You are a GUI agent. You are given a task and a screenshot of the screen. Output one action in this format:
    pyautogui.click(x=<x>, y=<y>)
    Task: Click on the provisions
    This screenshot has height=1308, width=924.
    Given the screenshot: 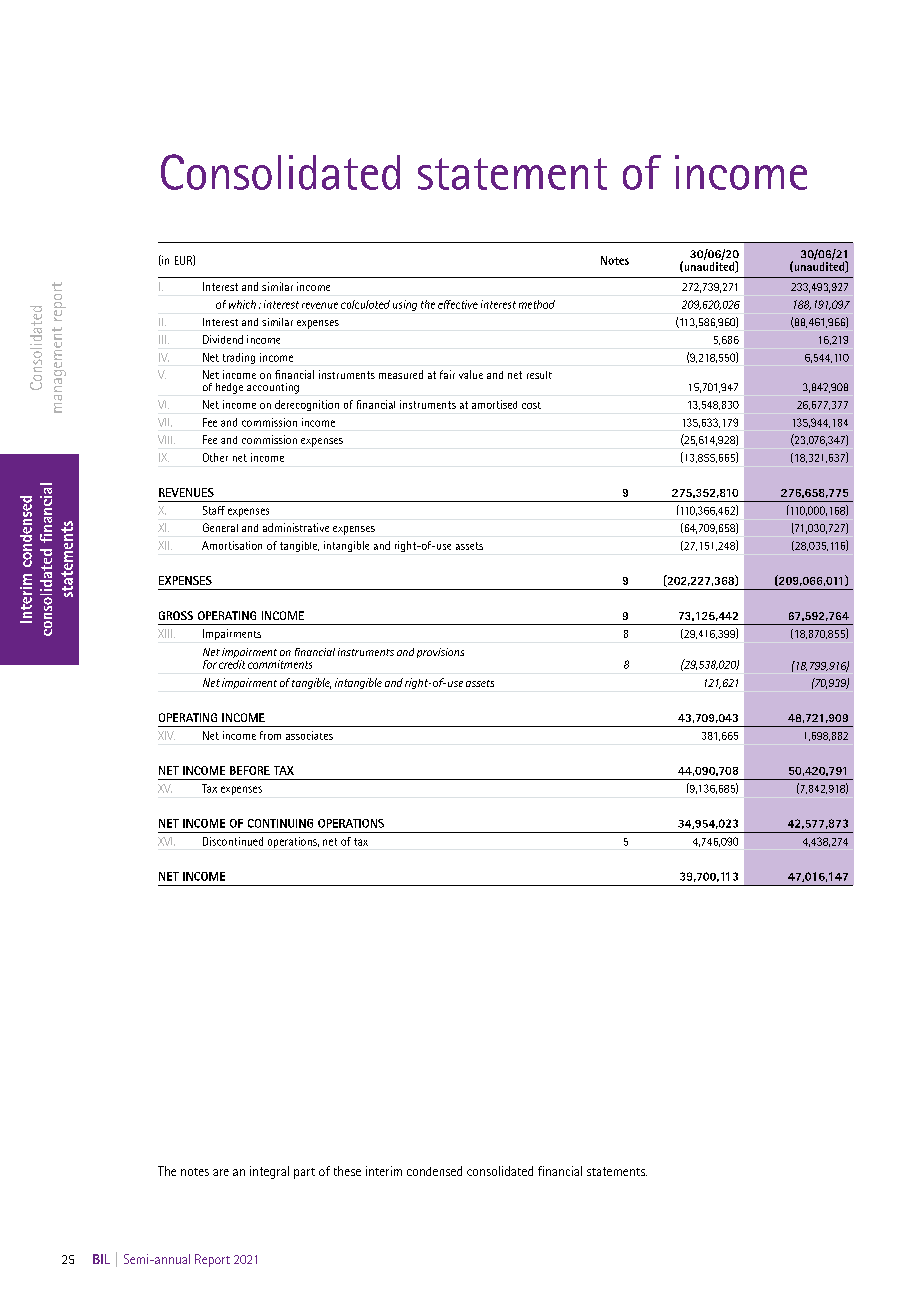 What is the action you would take?
    pyautogui.click(x=440, y=653)
